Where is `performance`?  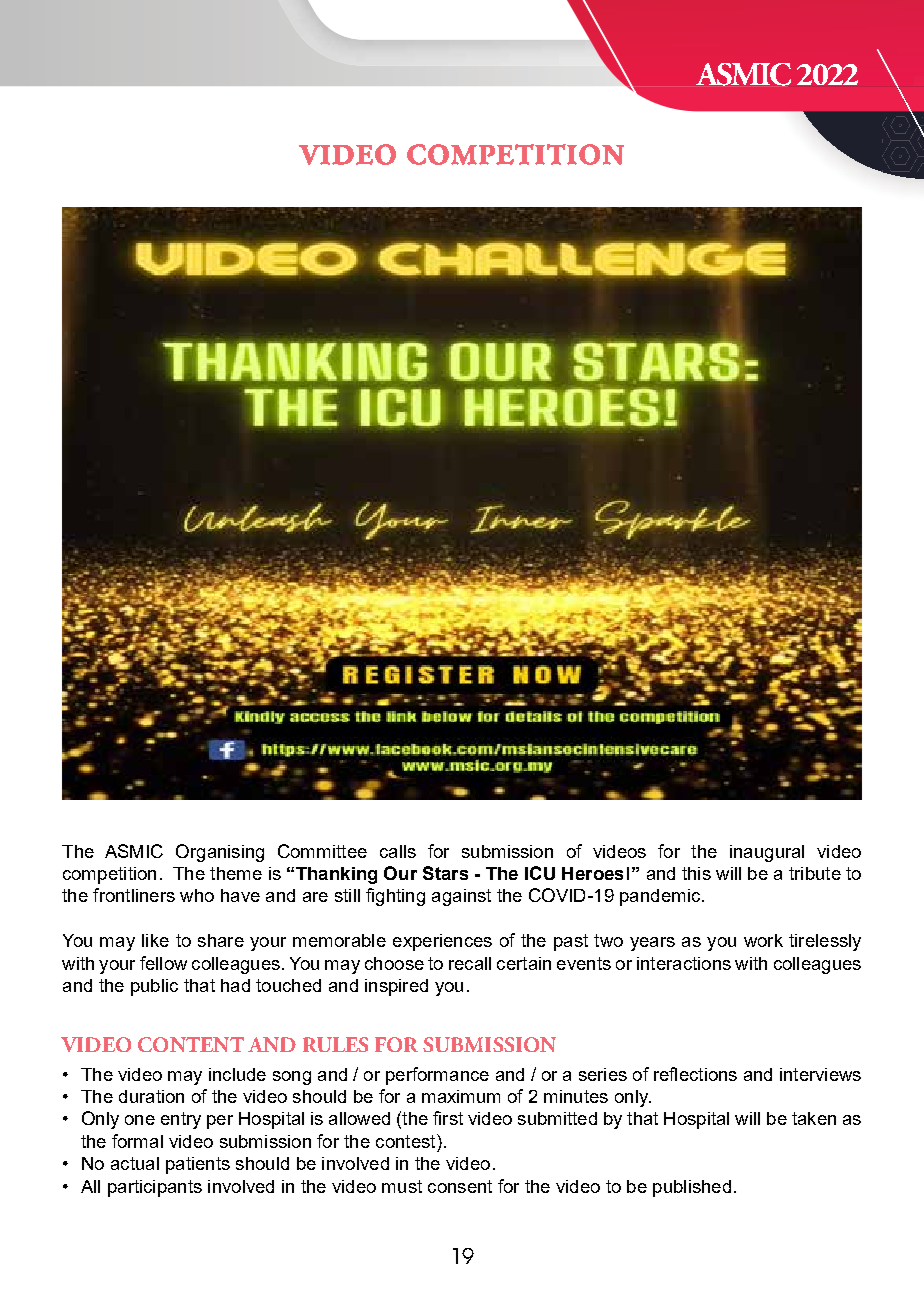 performance is located at coordinates (437, 1076).
